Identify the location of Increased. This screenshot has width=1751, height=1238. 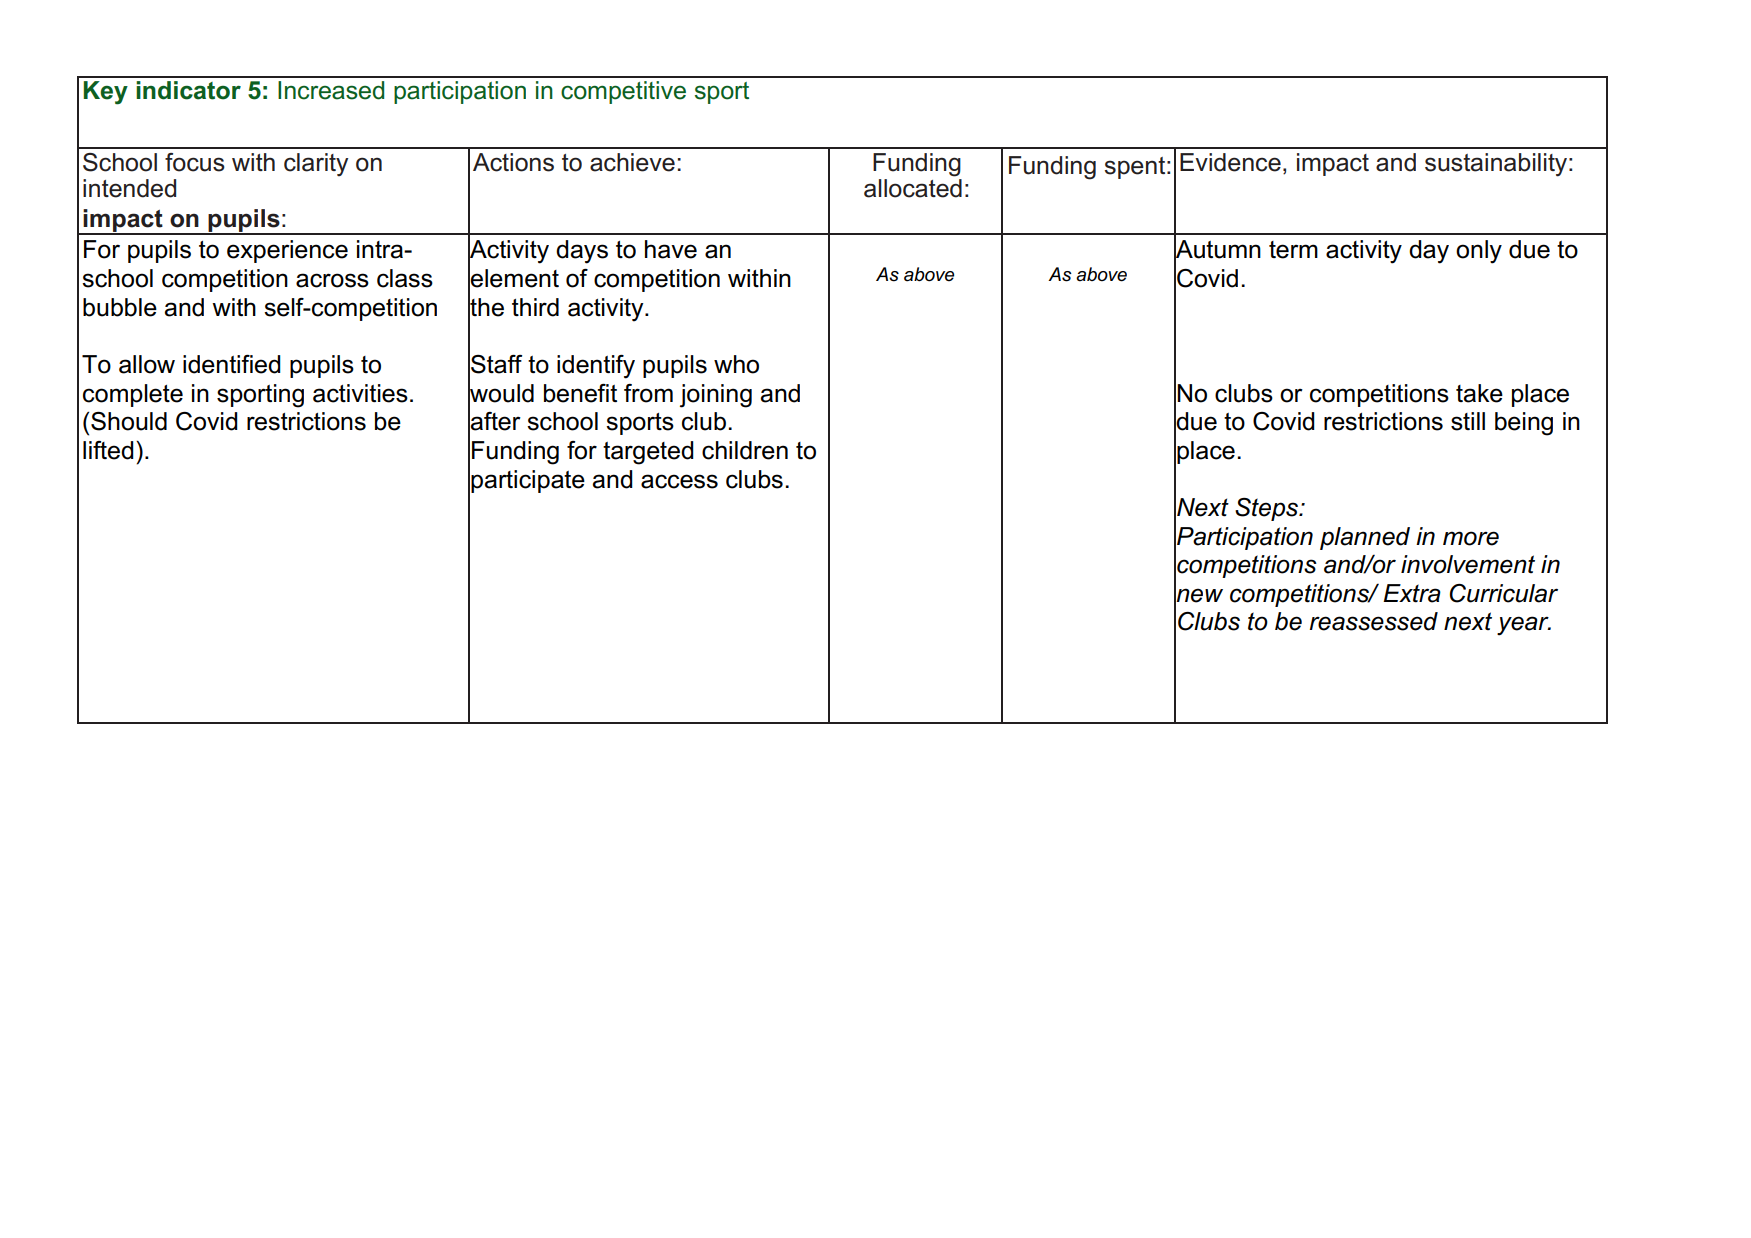
(331, 90).
